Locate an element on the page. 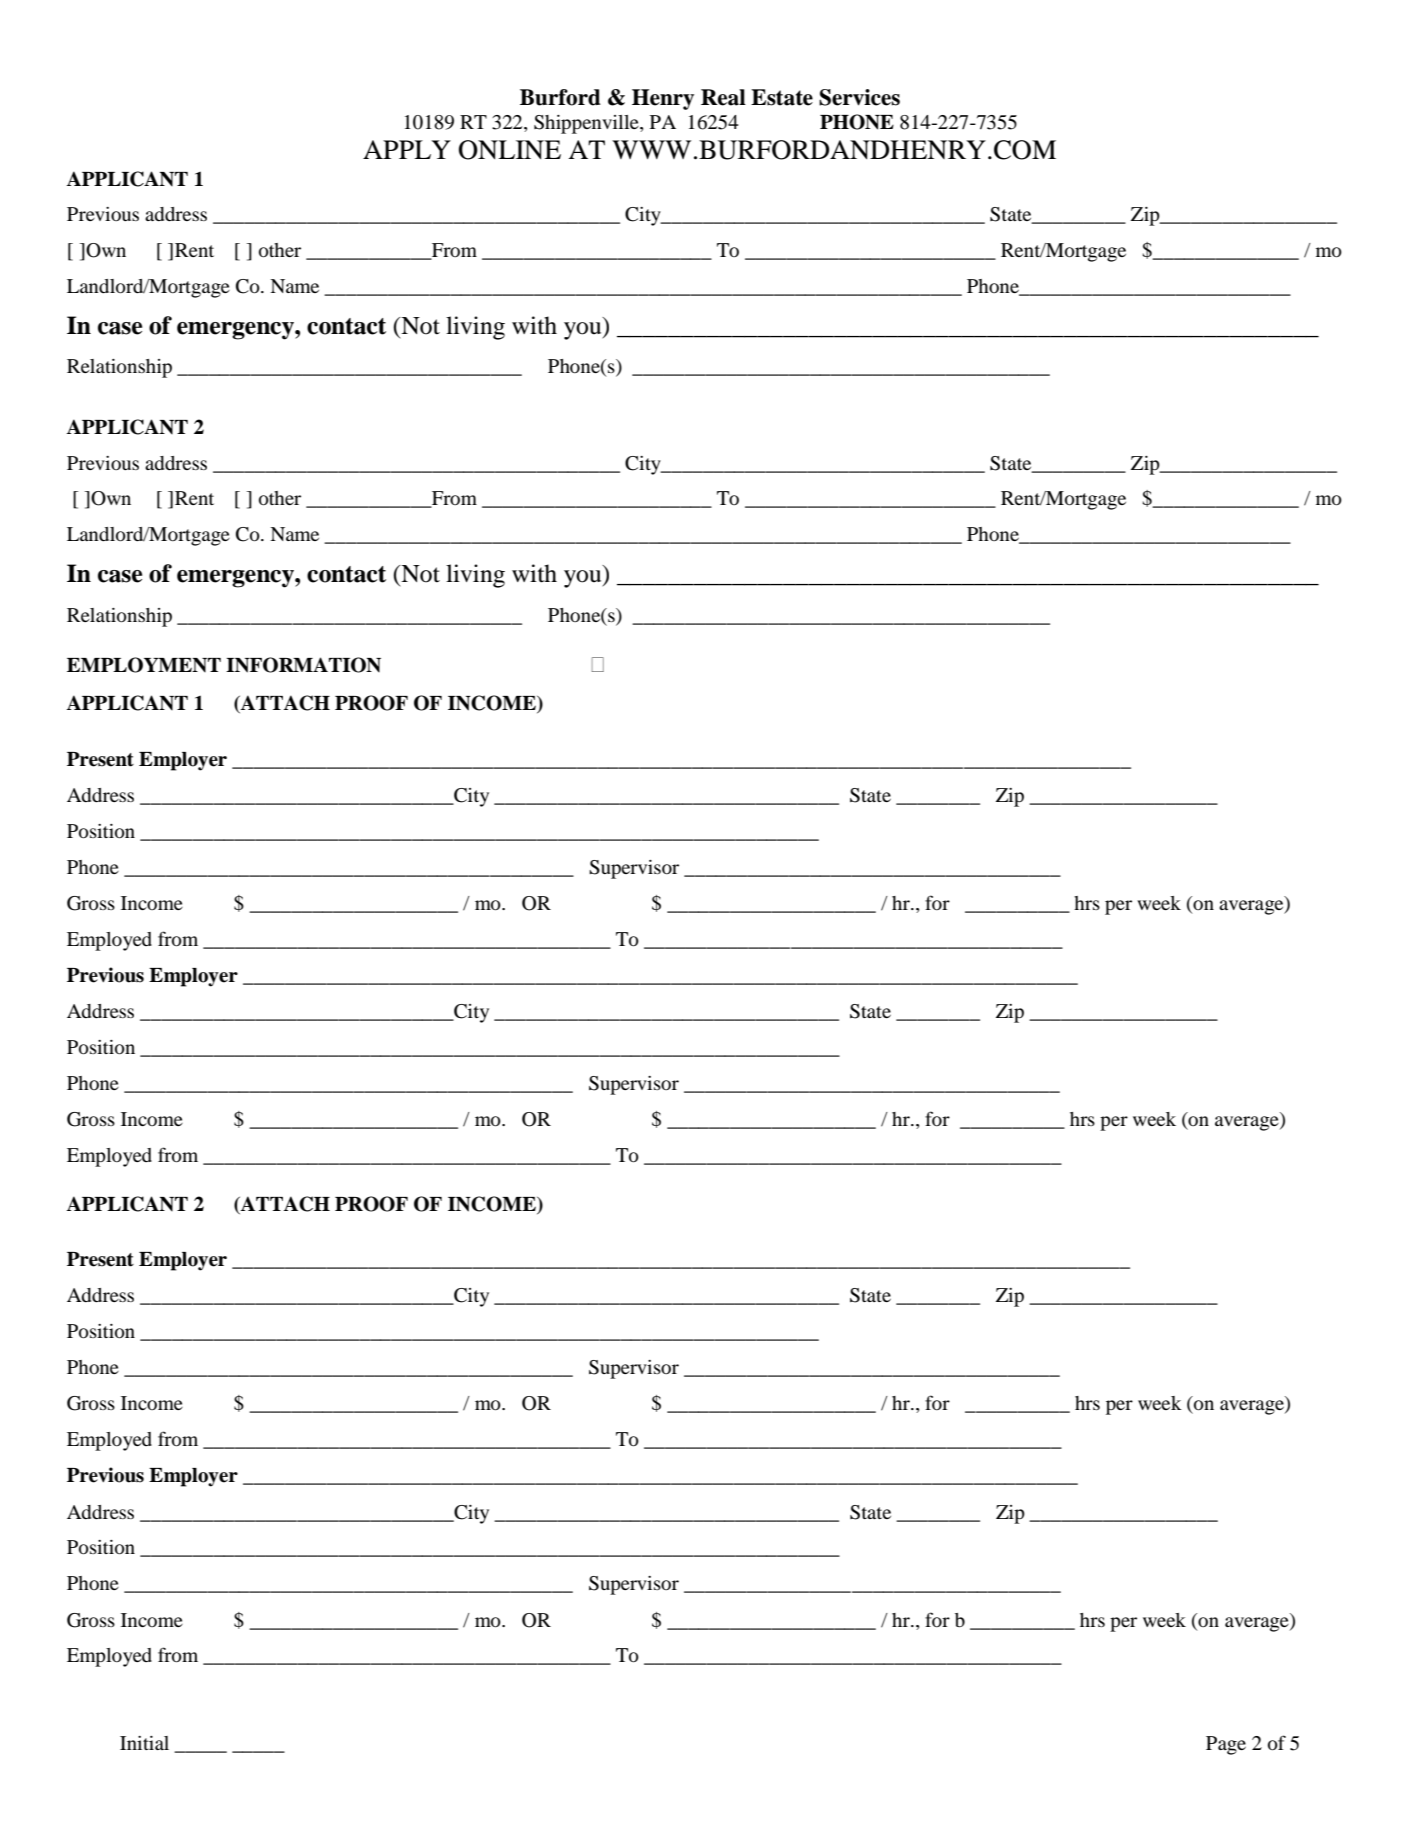 The height and width of the document is (1838, 1420). Real is located at coordinates (723, 97).
